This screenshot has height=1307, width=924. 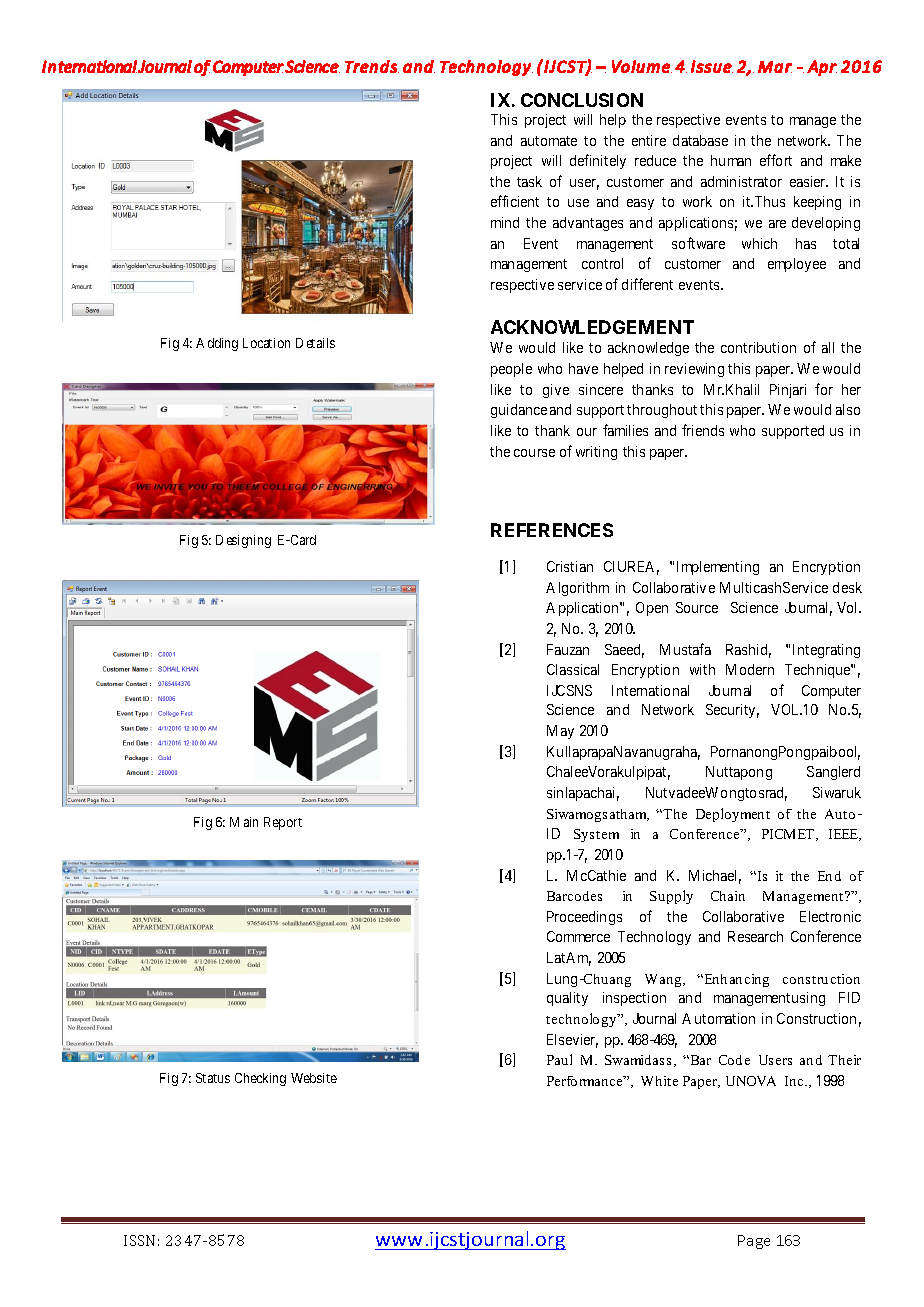 I want to click on Mar, so click(x=775, y=67).
